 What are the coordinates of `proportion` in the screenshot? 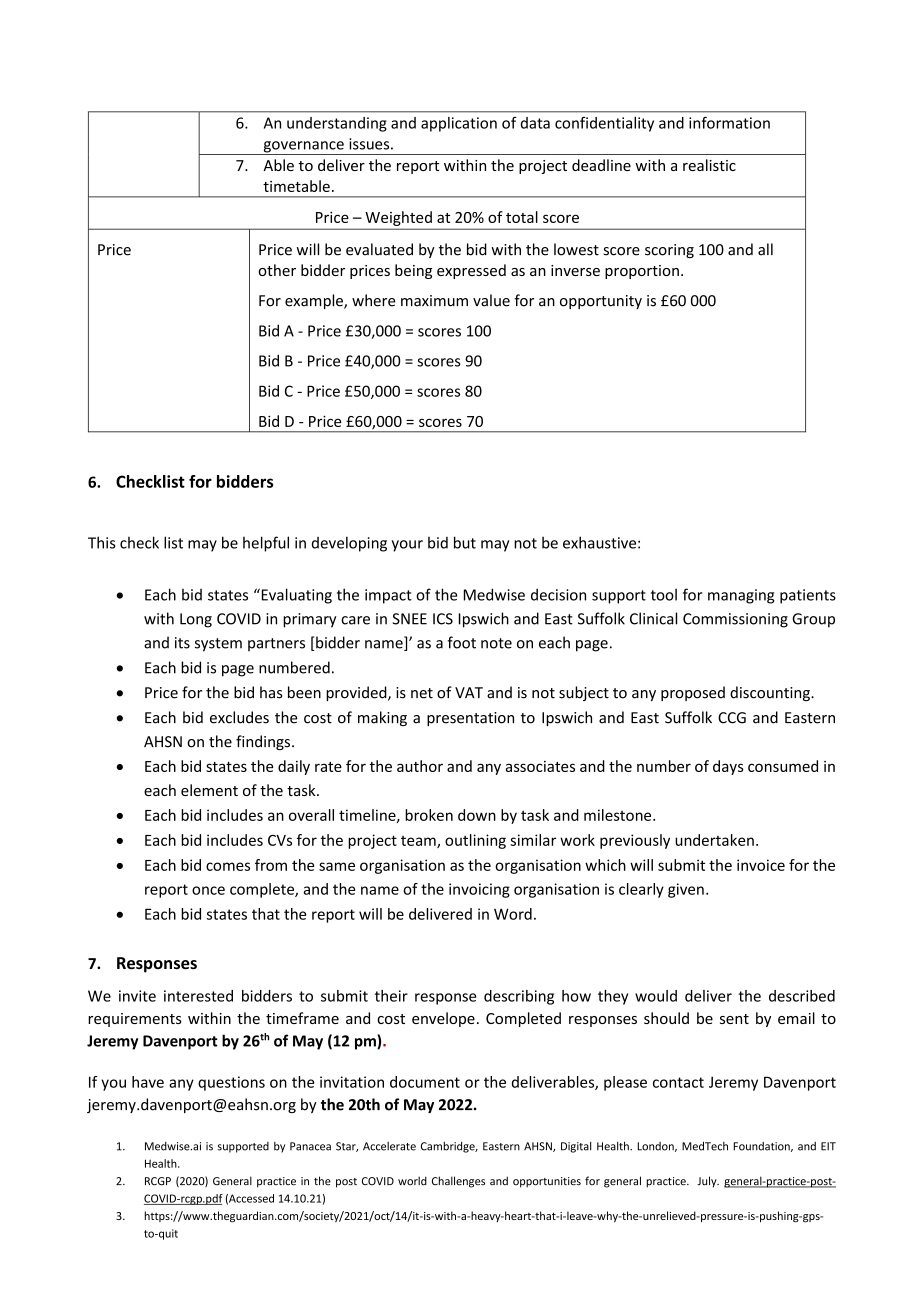 It's located at (642, 272).
